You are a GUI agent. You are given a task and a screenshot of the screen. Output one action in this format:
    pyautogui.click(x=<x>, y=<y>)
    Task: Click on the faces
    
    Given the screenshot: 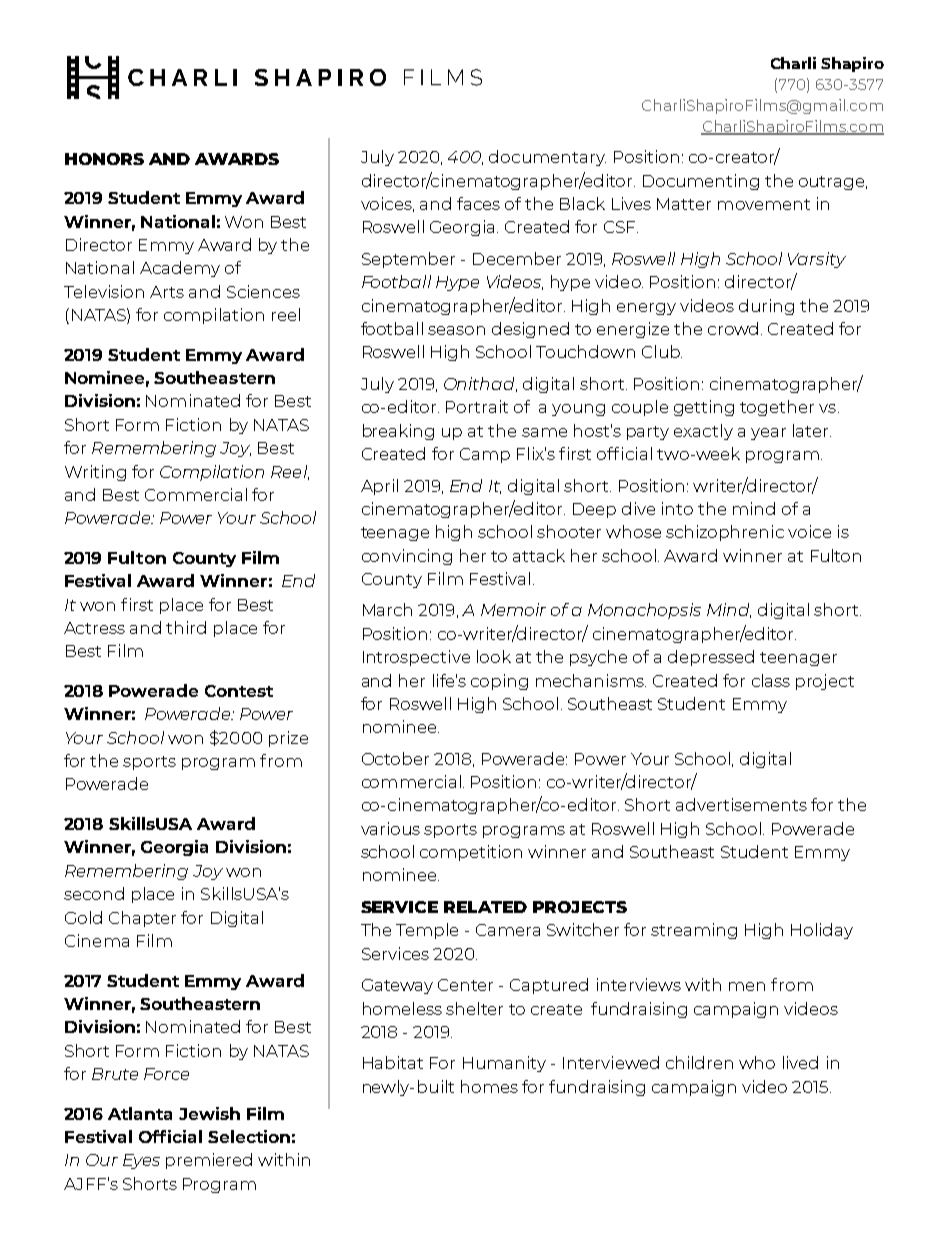 What is the action you would take?
    pyautogui.click(x=478, y=203)
